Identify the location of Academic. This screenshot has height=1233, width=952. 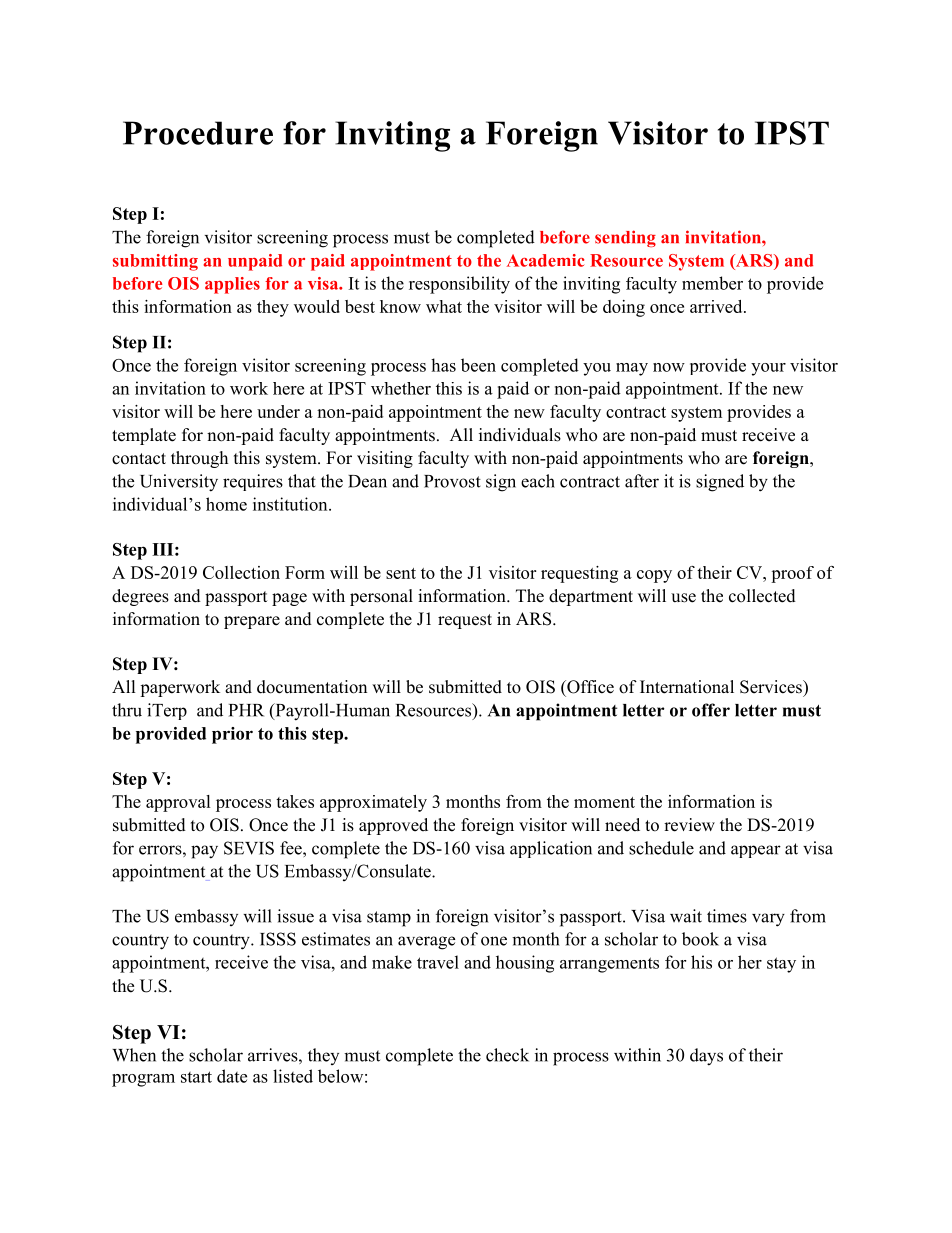
(545, 260).
